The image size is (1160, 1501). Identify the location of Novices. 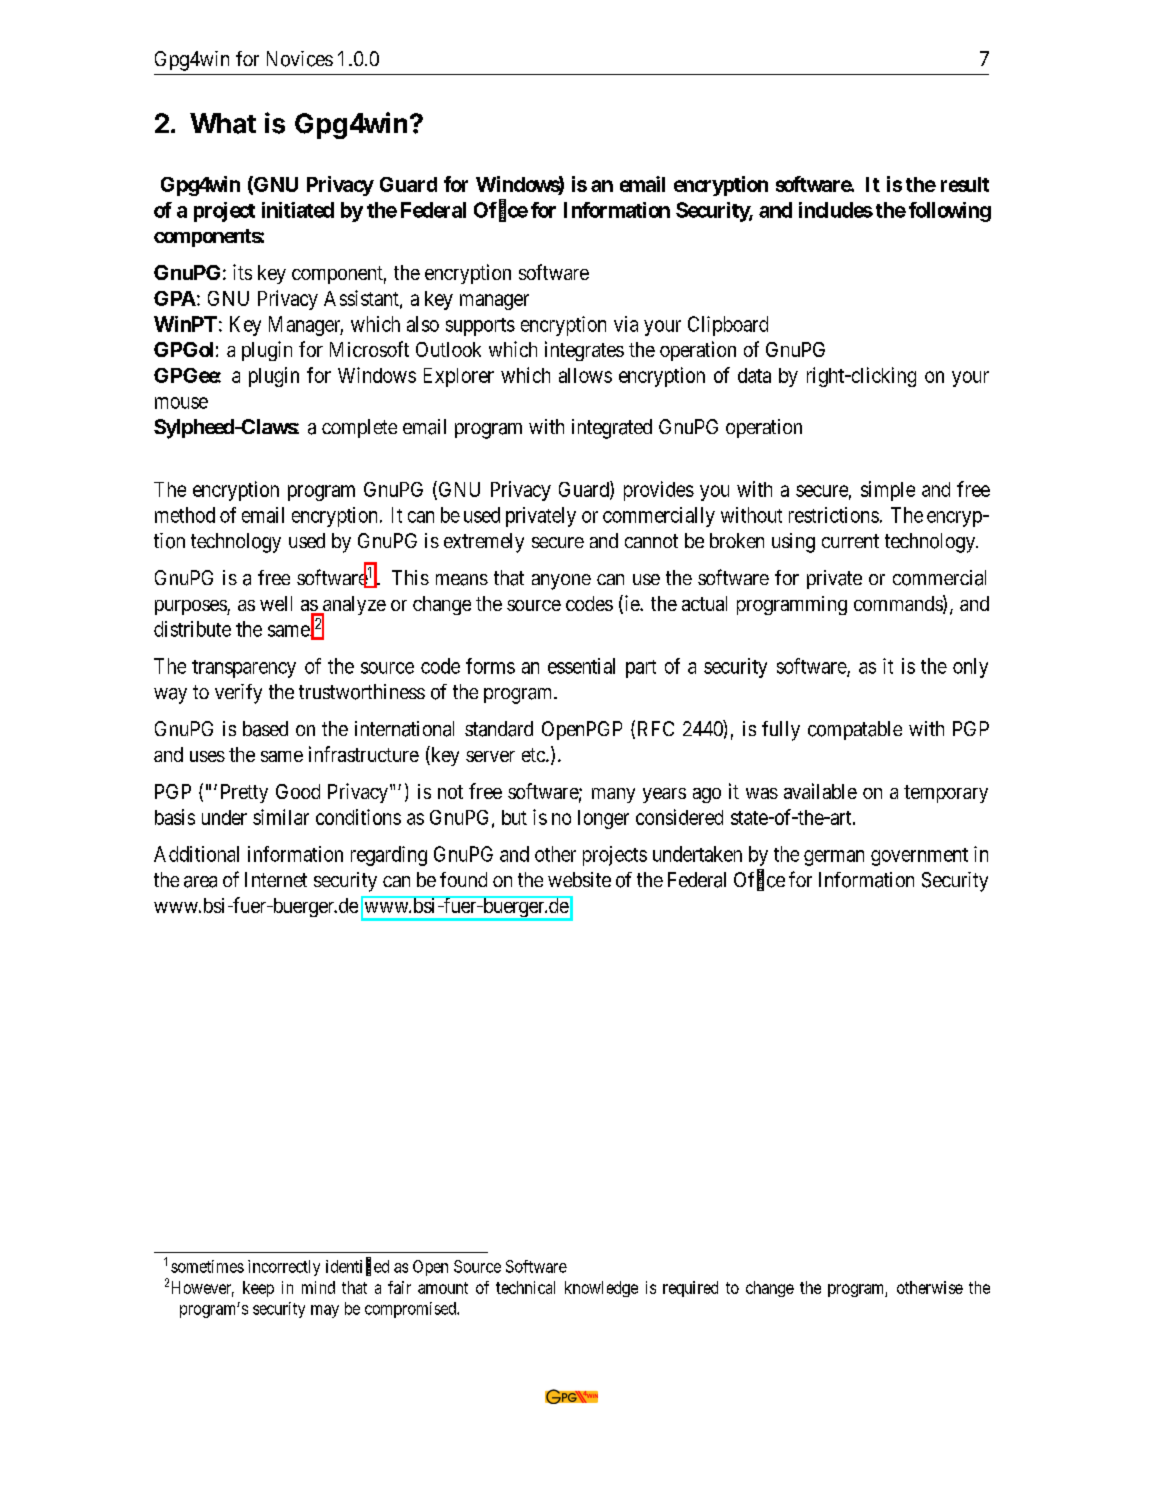
(300, 59).
